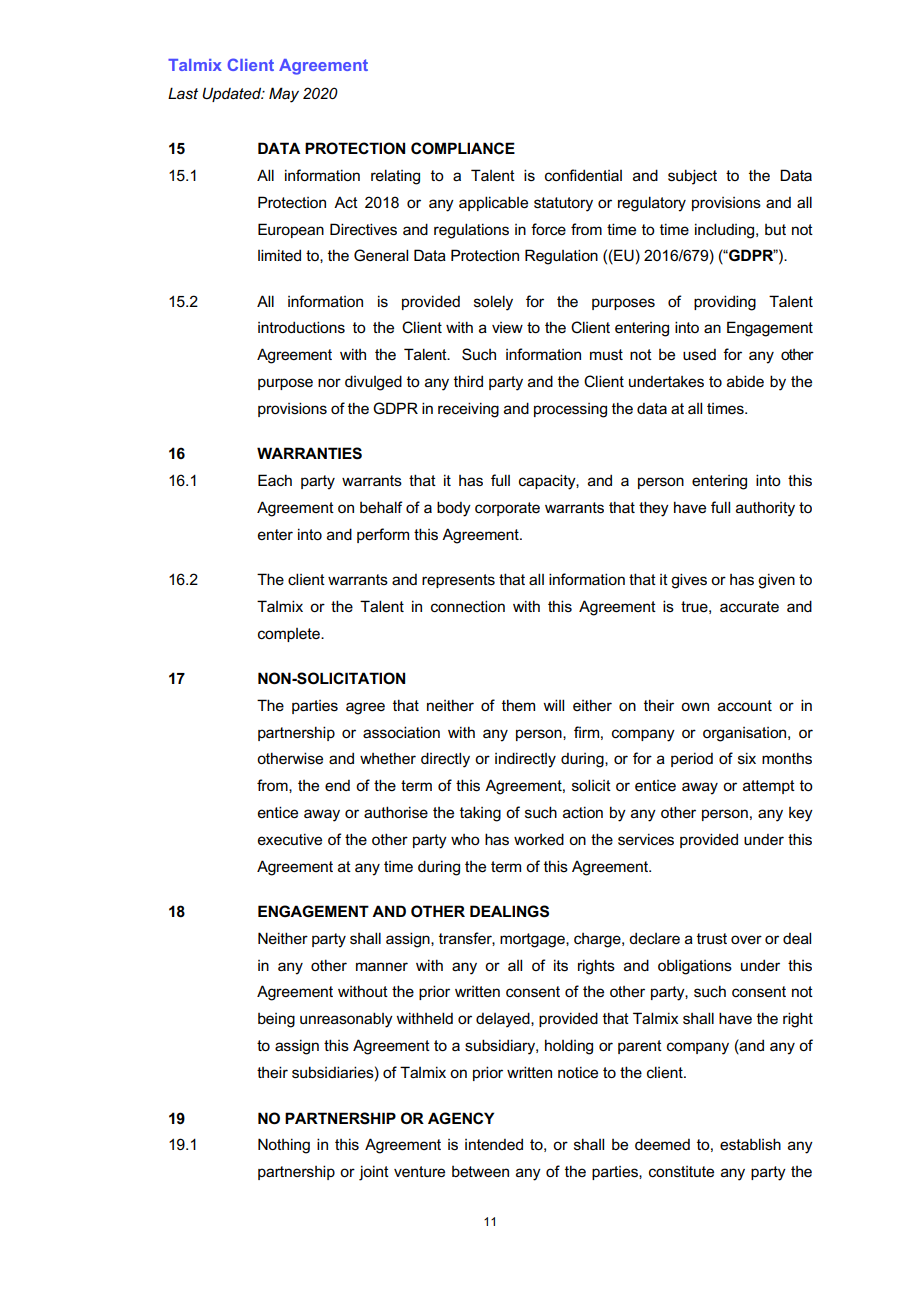  What do you see at coordinates (233, 94) in the image?
I see `Updated` at bounding box center [233, 94].
